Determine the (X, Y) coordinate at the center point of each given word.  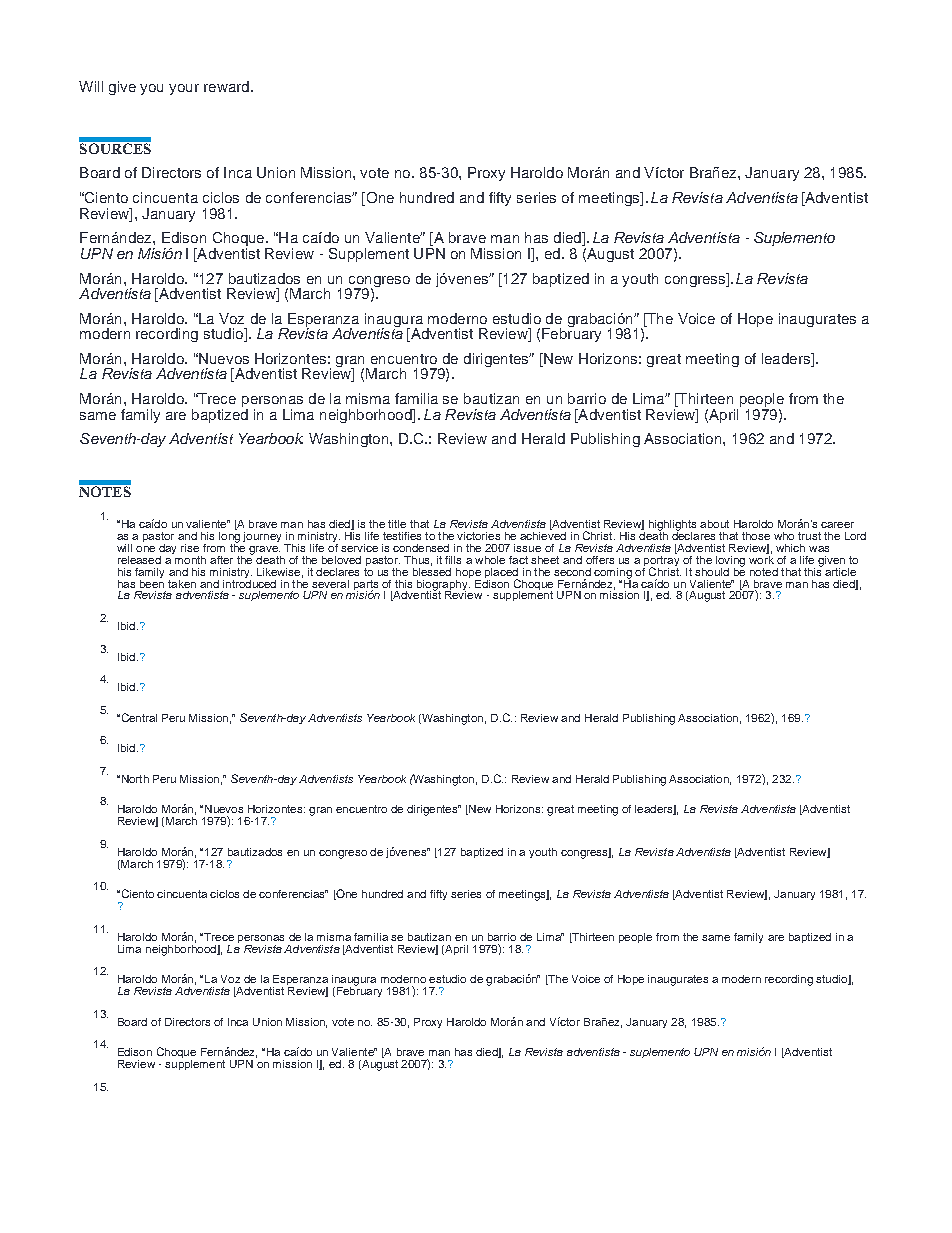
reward (226, 86)
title (397, 524)
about (714, 524)
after (221, 560)
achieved (543, 534)
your (184, 89)
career (837, 525)
